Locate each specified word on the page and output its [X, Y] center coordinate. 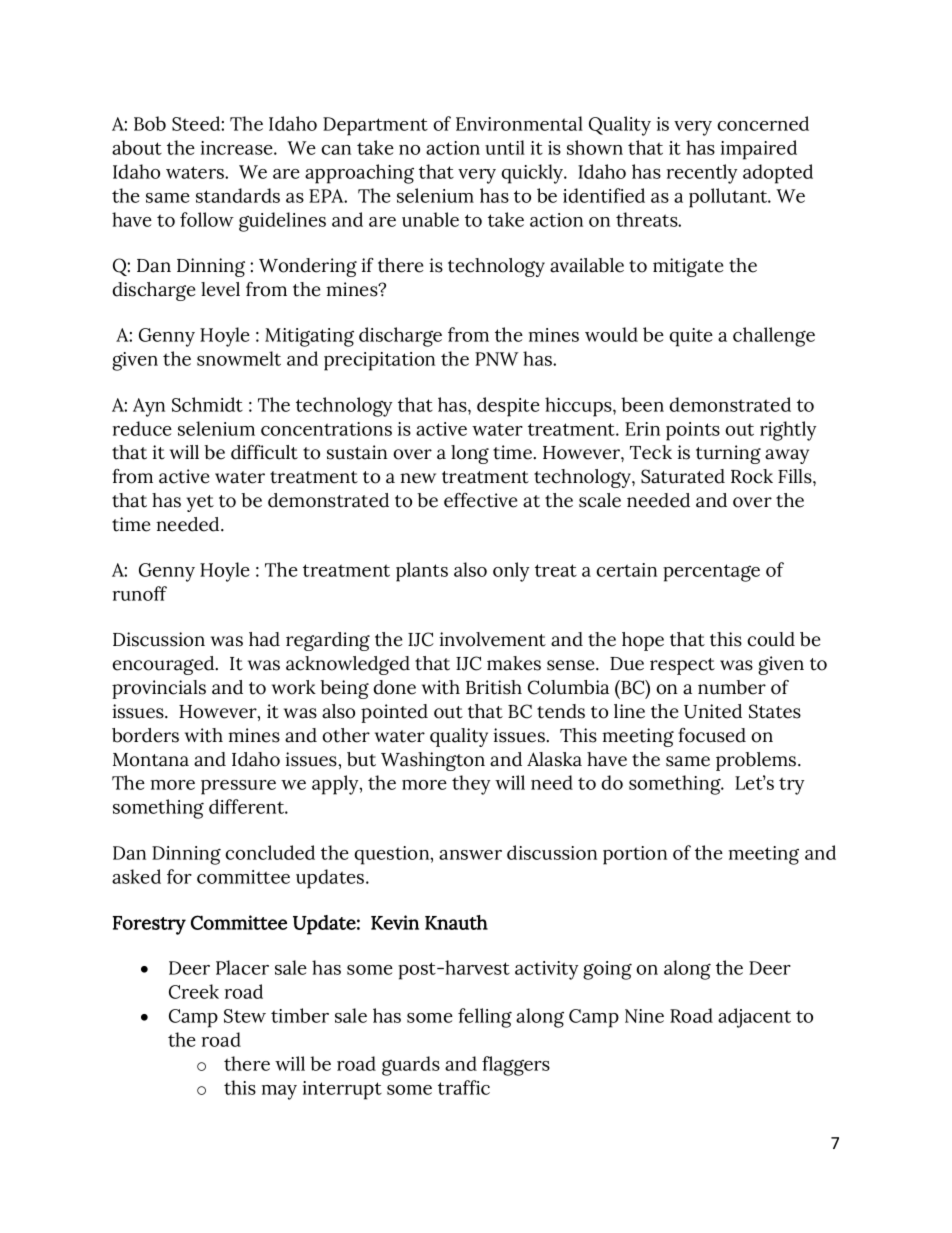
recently [702, 174]
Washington [433, 761]
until [505, 147]
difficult [264, 452]
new [418, 478]
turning [728, 454]
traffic [464, 1087]
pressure [238, 787]
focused [712, 735]
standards [238, 195]
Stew [245, 1016]
